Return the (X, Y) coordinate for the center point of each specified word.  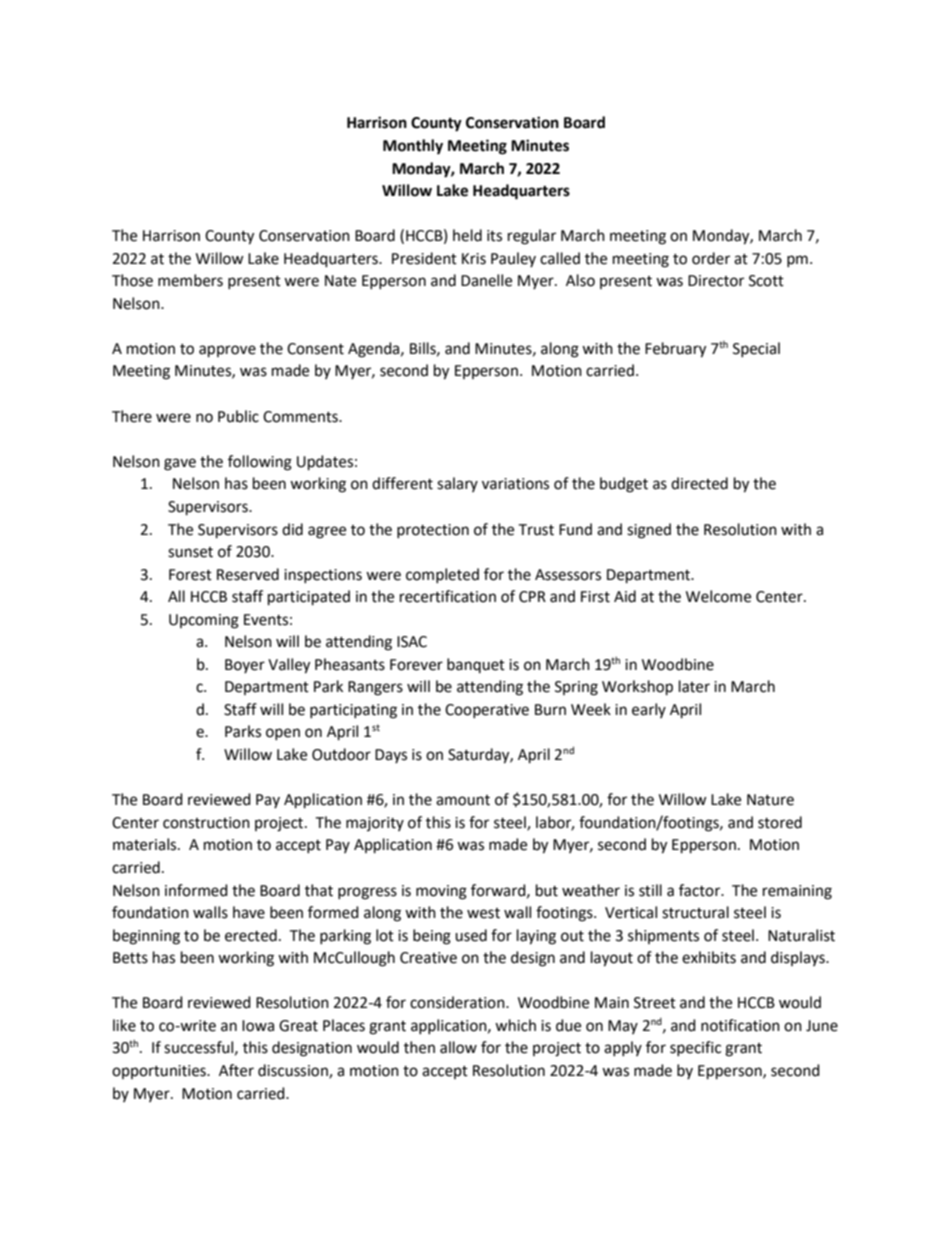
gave (180, 464)
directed (699, 483)
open (283, 734)
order (711, 258)
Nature (770, 800)
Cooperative (487, 711)
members (190, 280)
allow (458, 1047)
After (236, 1070)
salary (457, 484)
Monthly (413, 147)
